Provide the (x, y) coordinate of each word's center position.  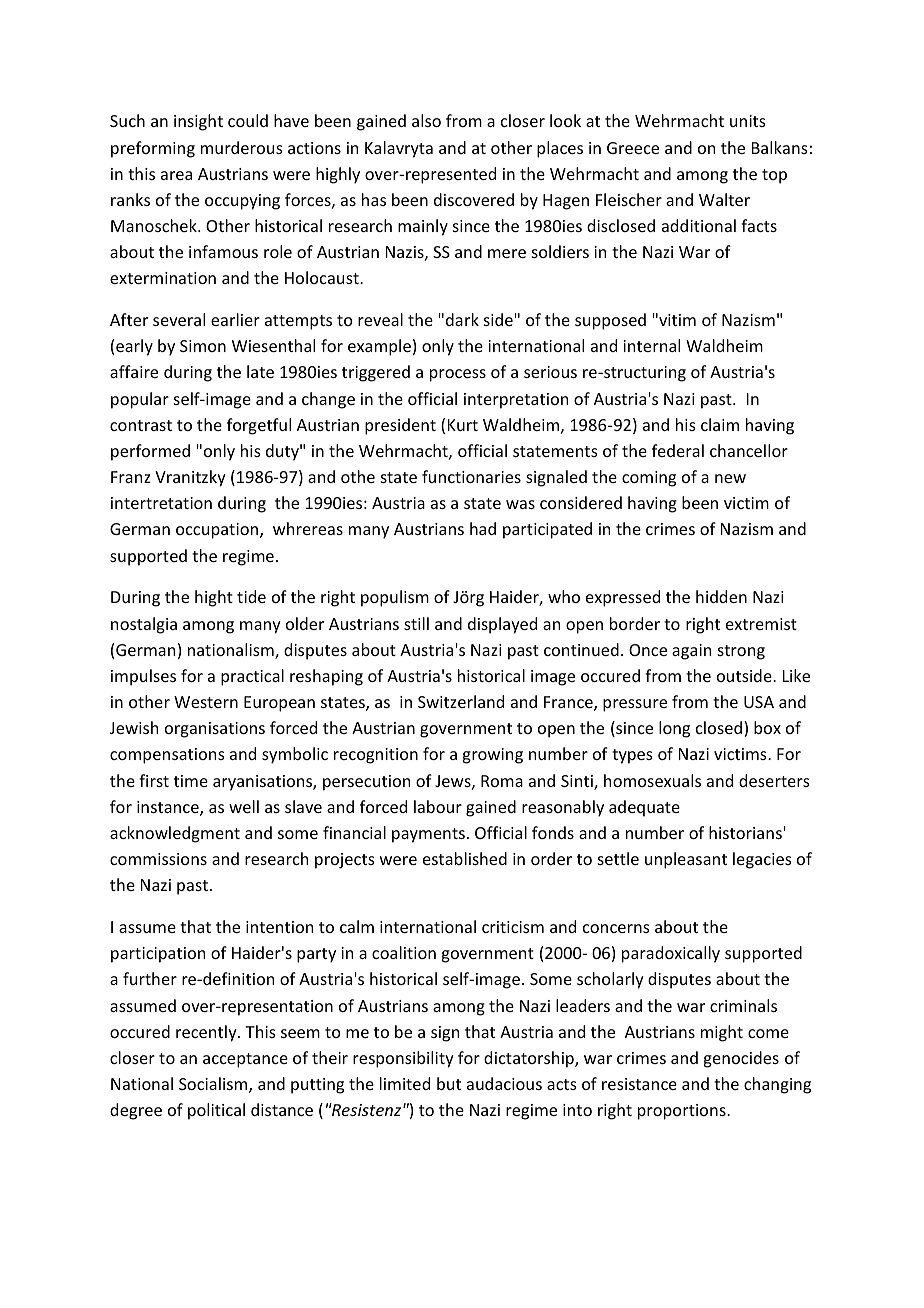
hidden (721, 596)
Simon (203, 346)
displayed (502, 625)
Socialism (214, 1085)
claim (720, 424)
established (465, 858)
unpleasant (686, 860)
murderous (242, 147)
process (458, 375)
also (426, 120)
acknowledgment (175, 834)
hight (214, 598)
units (748, 121)
